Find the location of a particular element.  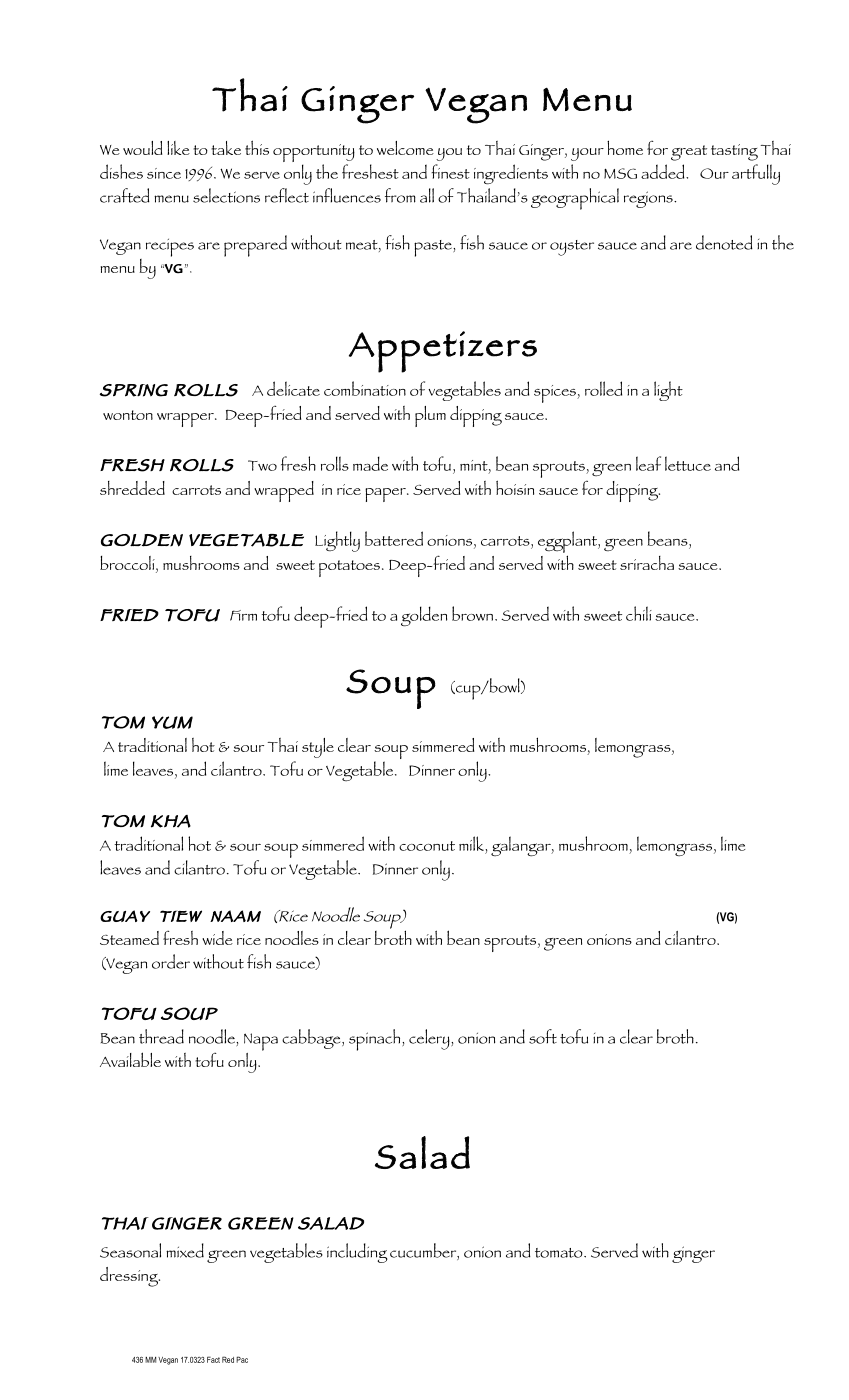

battered is located at coordinates (394, 538).
